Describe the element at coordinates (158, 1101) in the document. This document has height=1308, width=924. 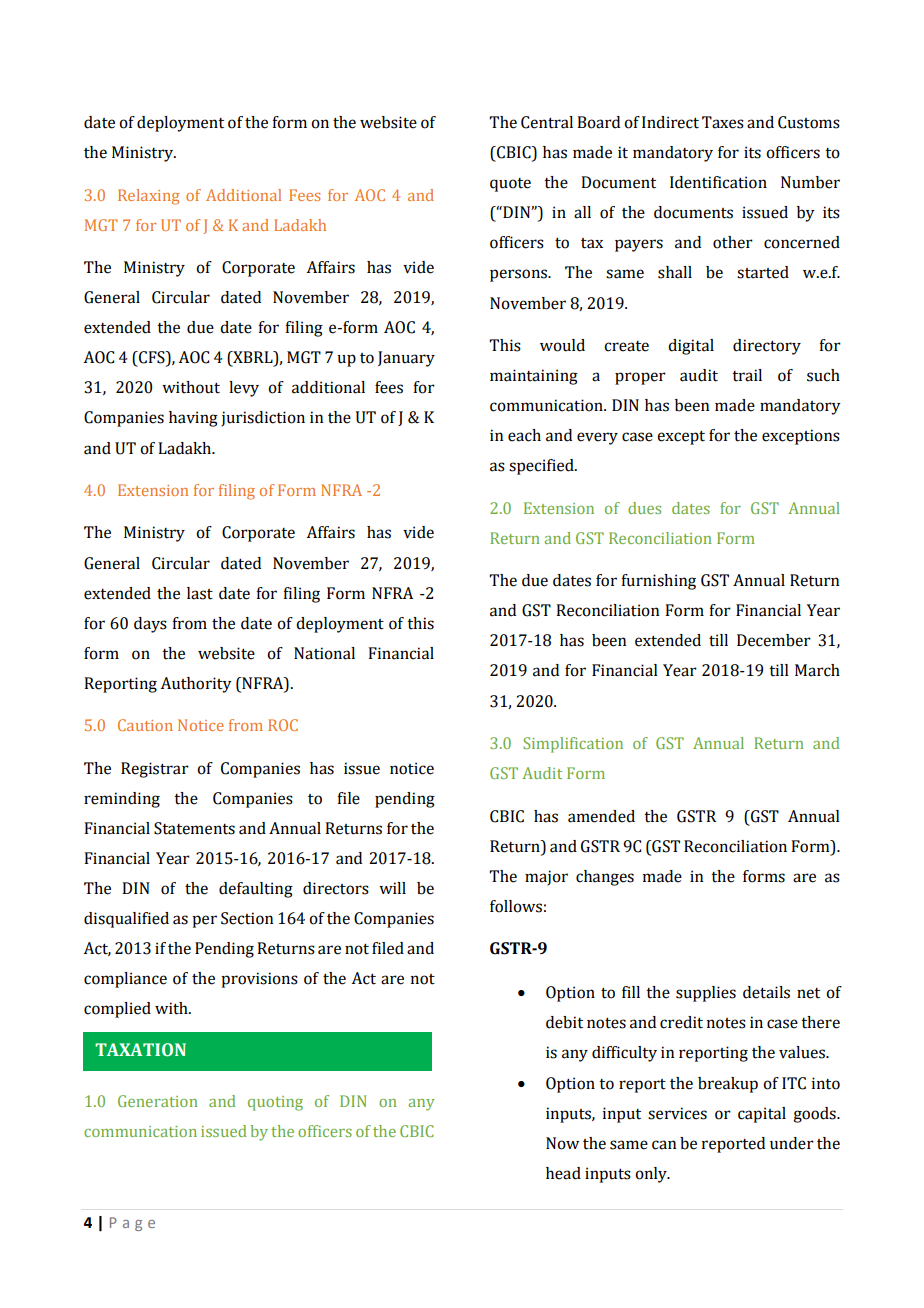
I see `Generation` at that location.
